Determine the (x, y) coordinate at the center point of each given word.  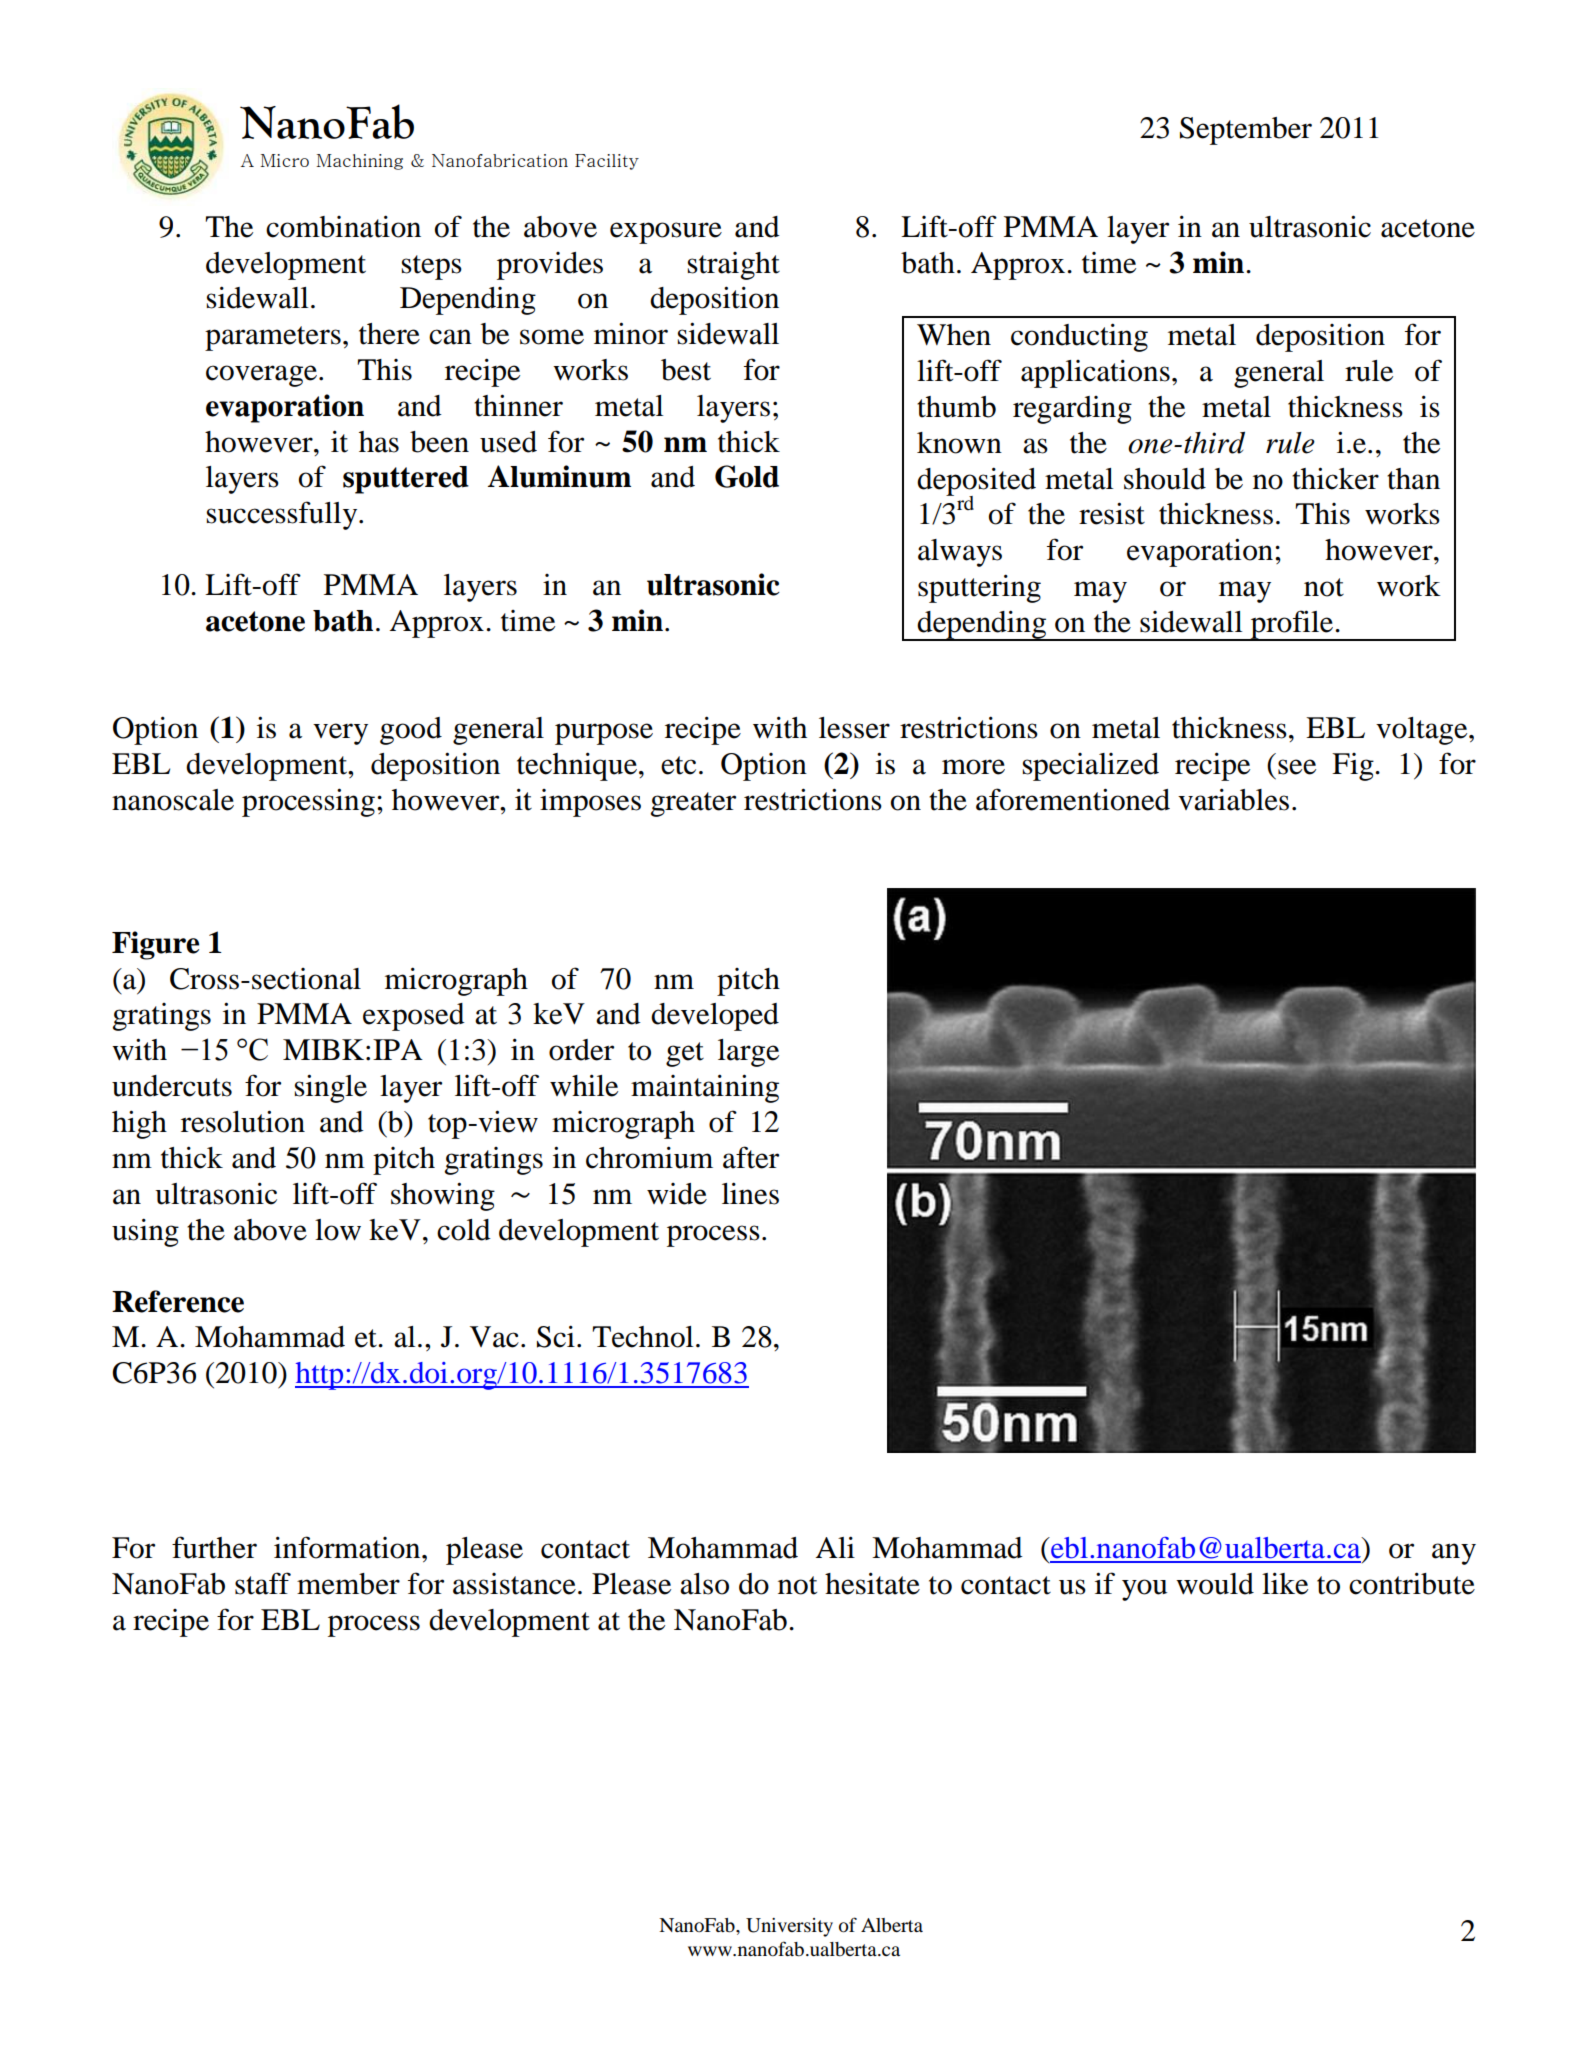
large (748, 1053)
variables (1233, 799)
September (1246, 131)
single (331, 1088)
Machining (359, 162)
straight (734, 266)
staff (263, 1583)
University (789, 1927)
